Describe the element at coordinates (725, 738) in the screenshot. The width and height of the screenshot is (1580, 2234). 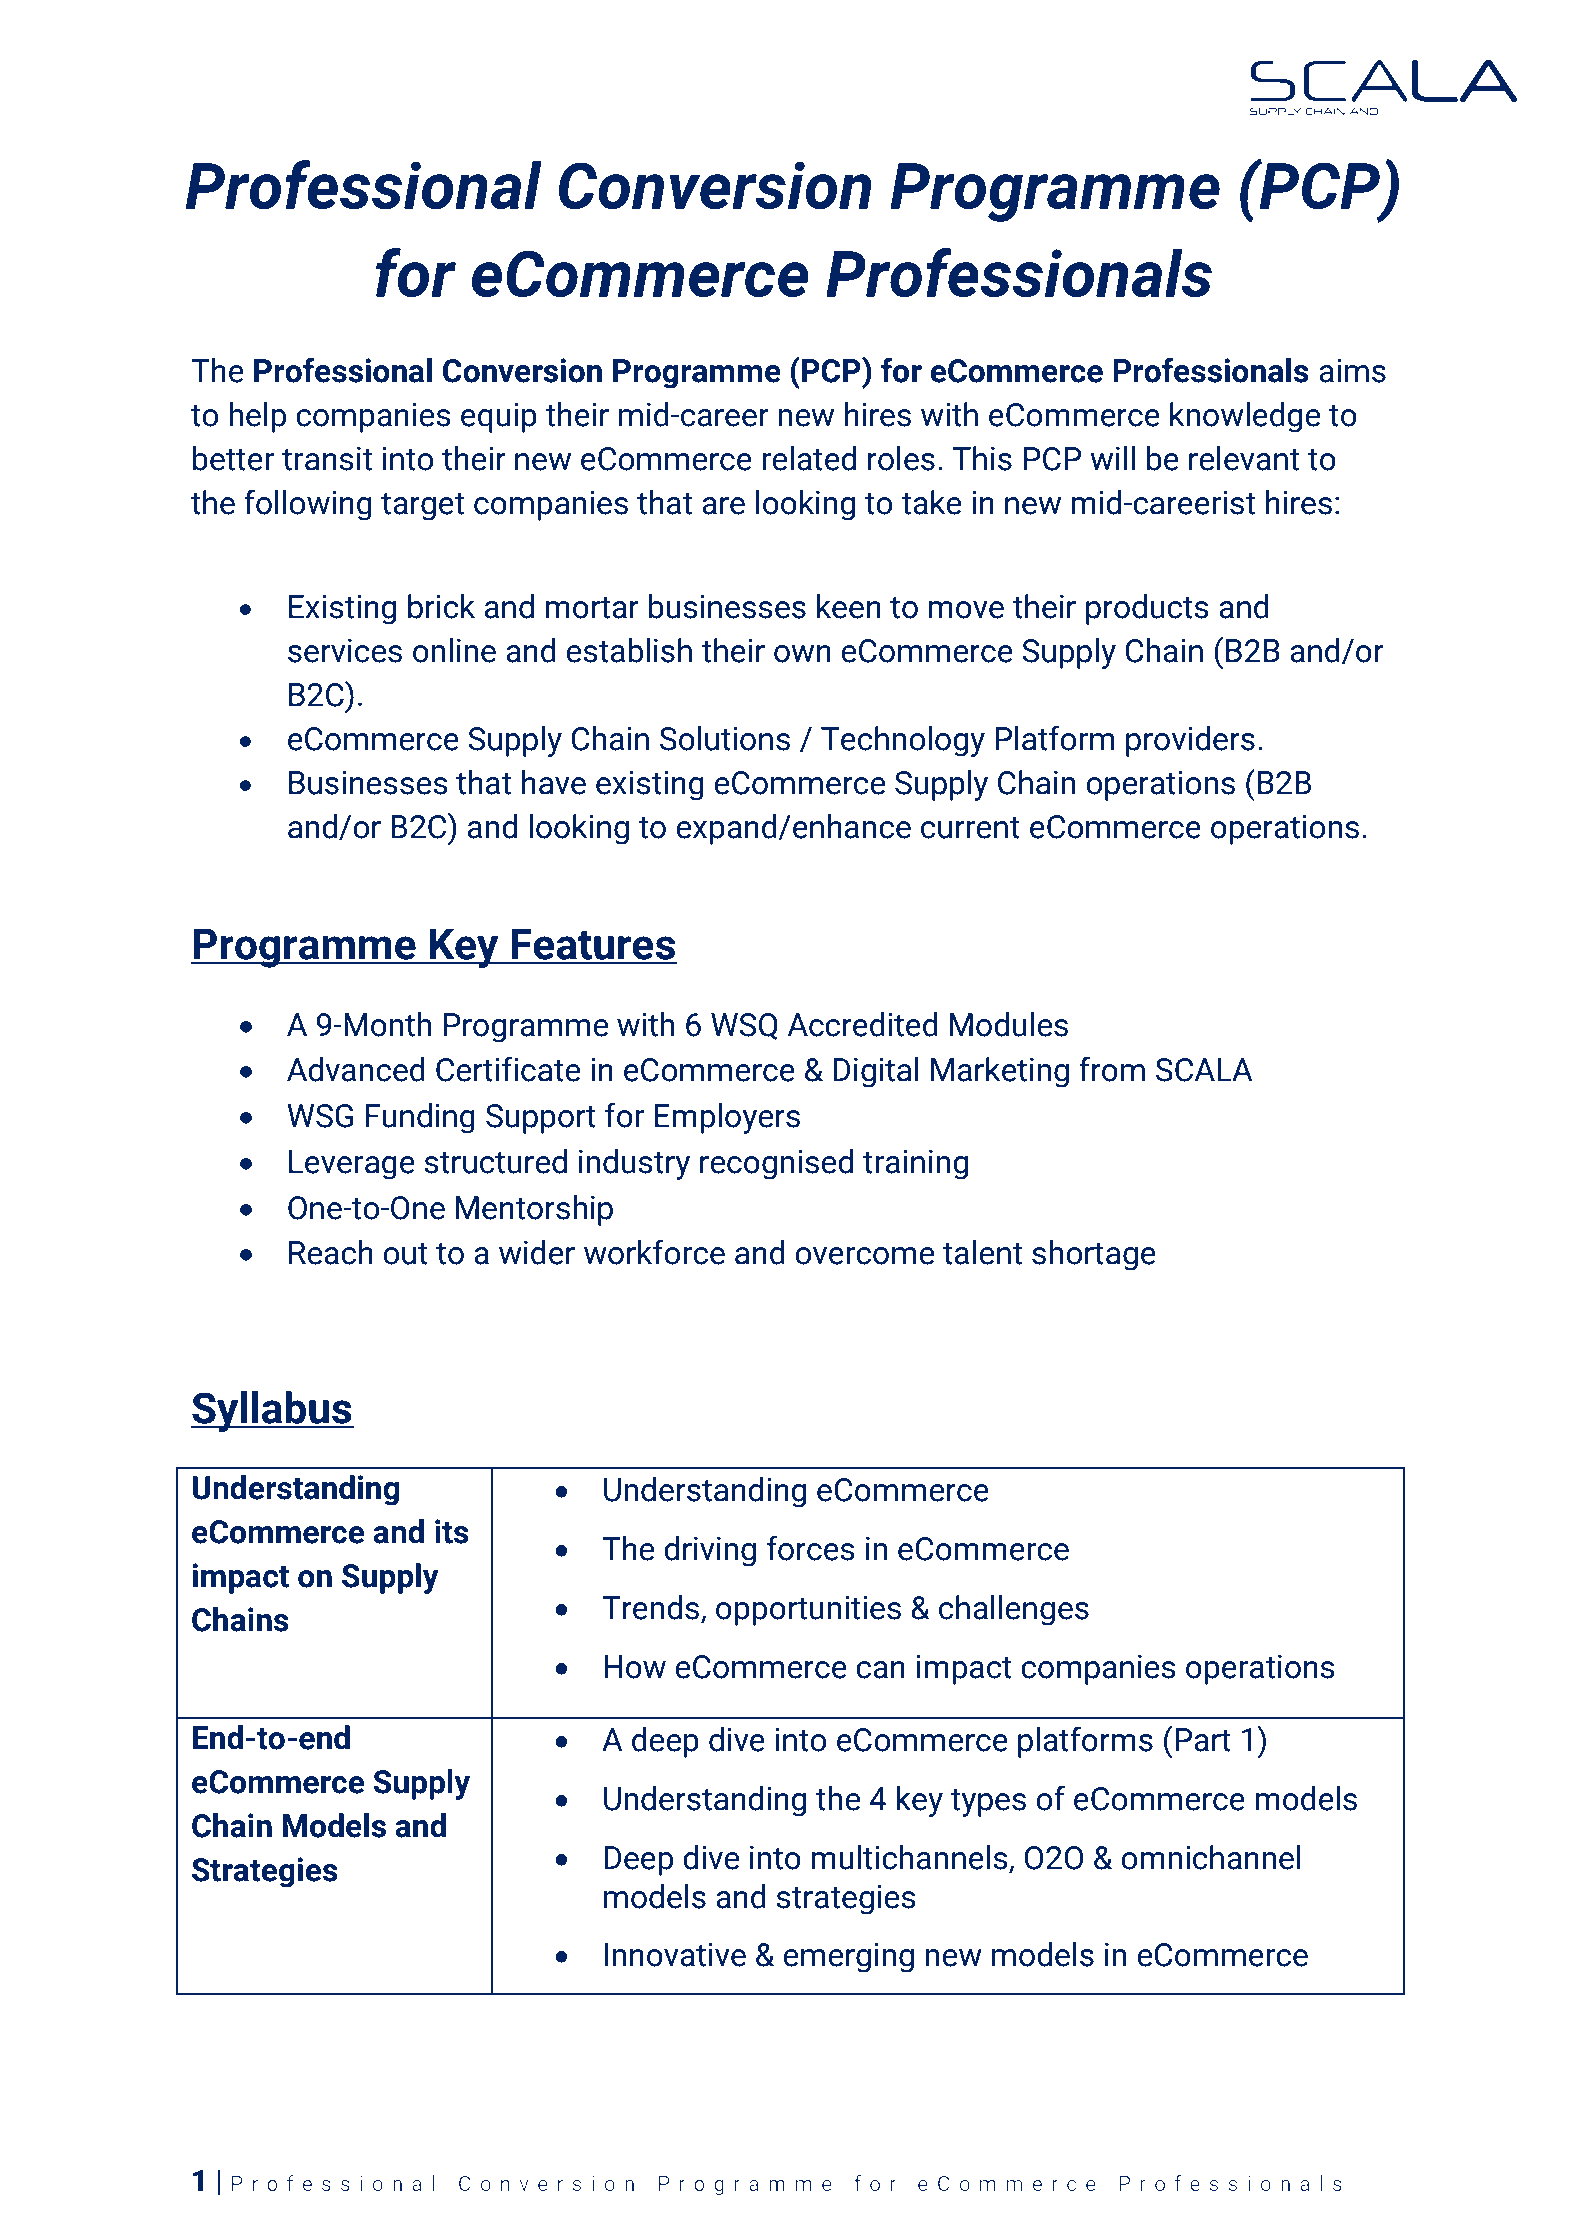
I see `Solutions` at that location.
